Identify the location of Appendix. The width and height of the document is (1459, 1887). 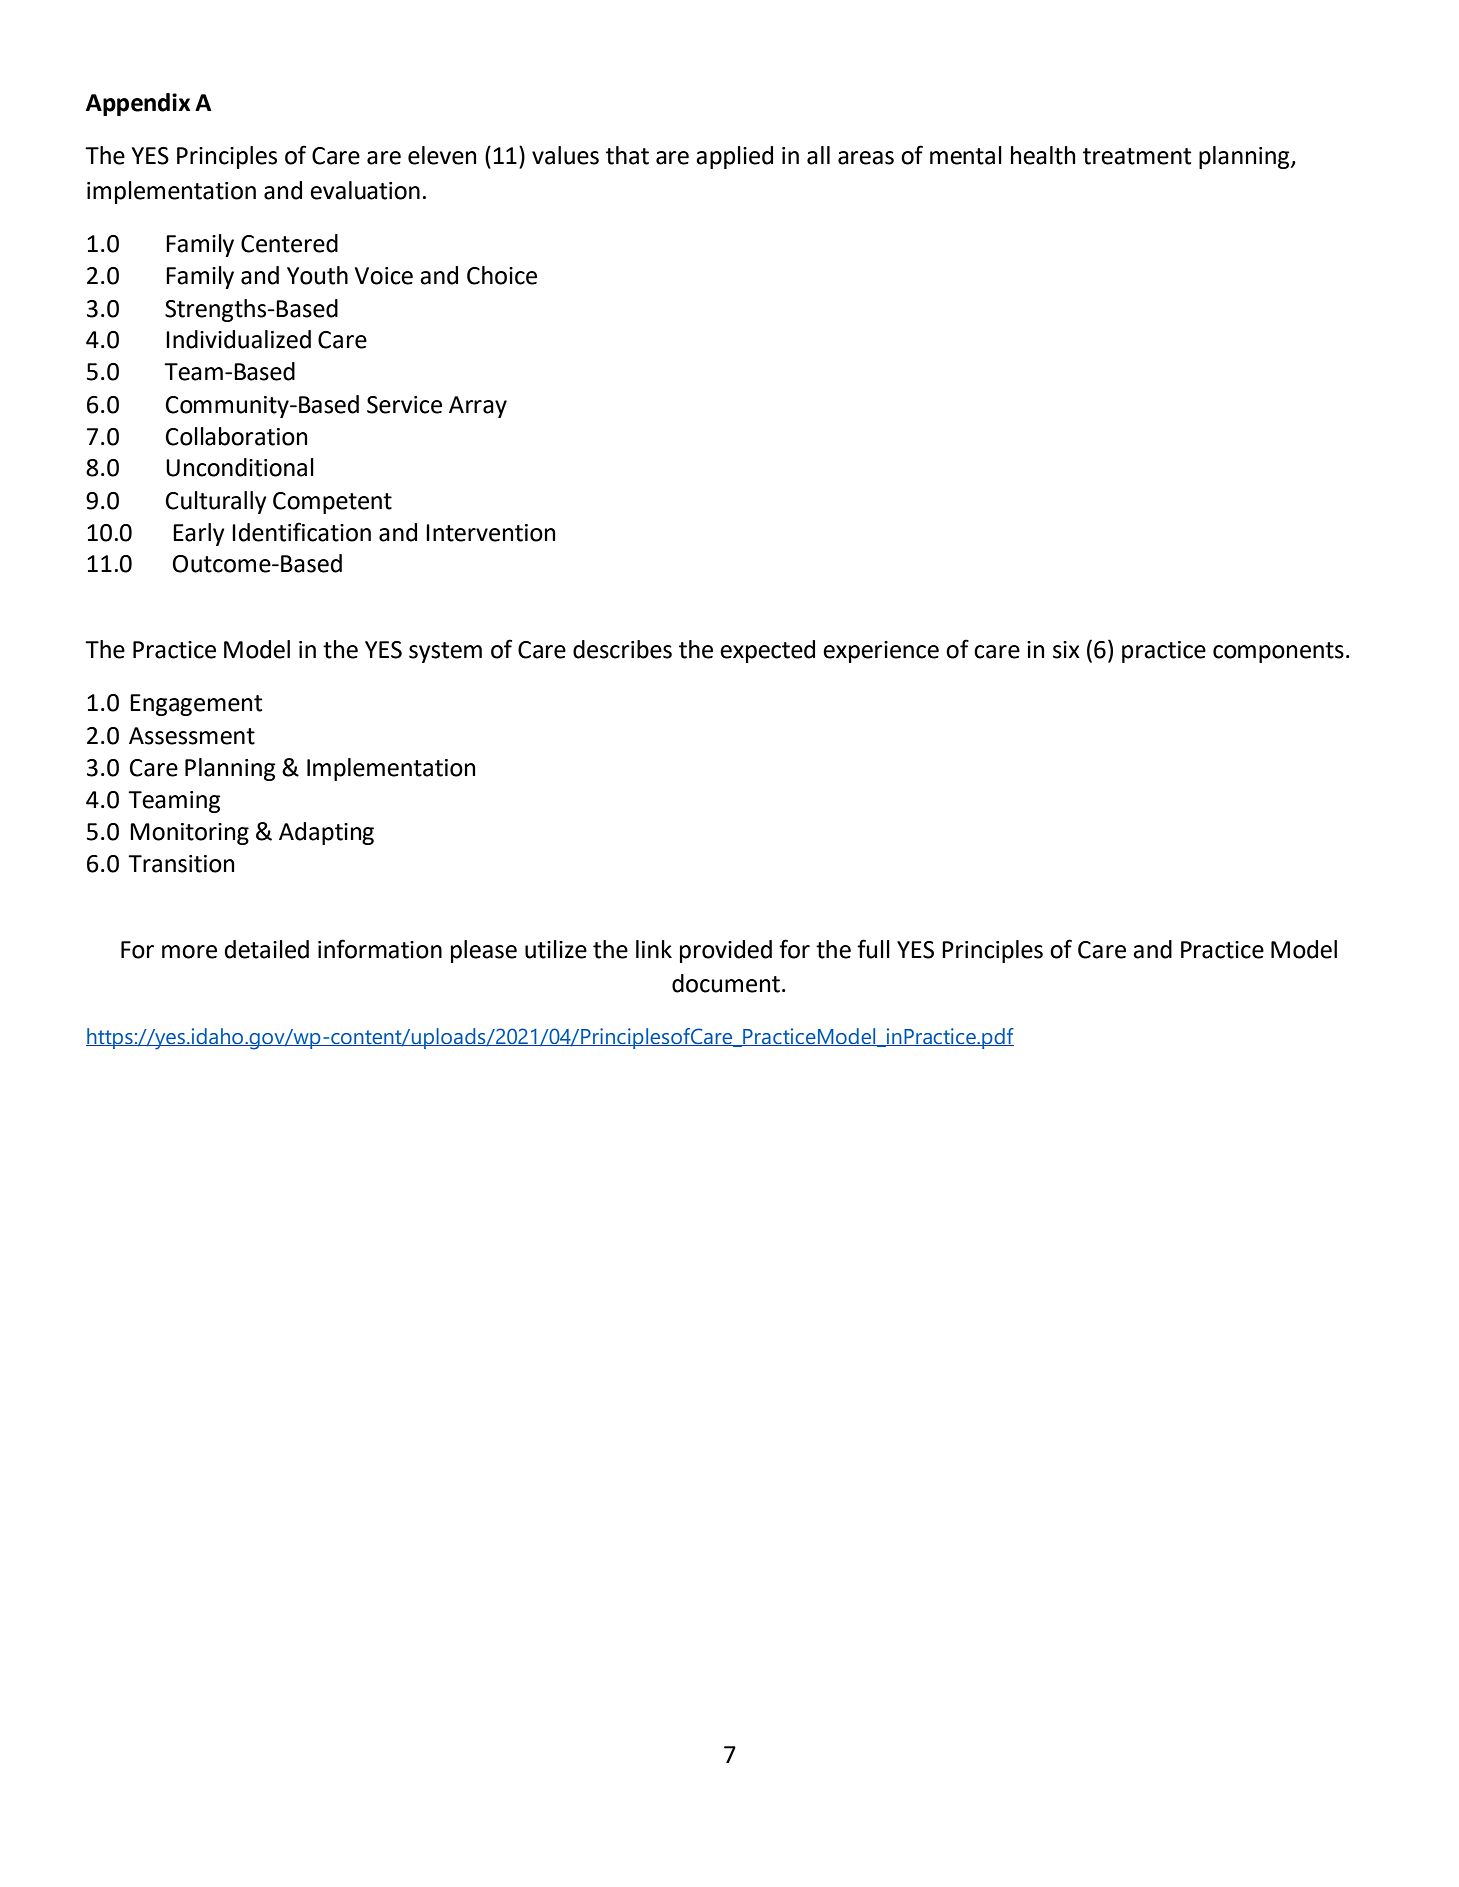
(138, 104).
